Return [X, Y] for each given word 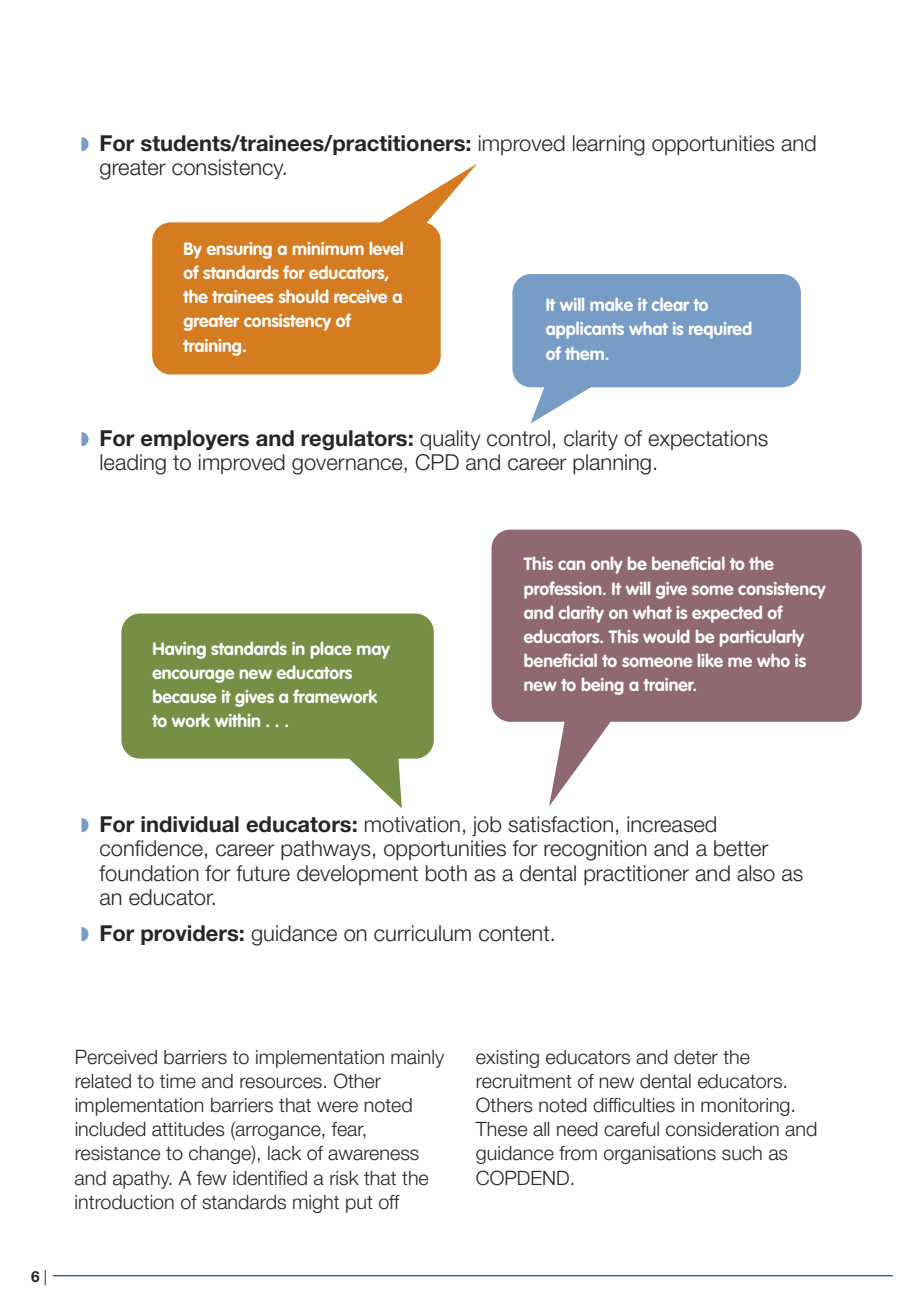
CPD [437, 462]
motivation [412, 824]
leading [133, 464]
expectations [708, 440]
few [211, 1178]
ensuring [239, 250]
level [386, 248]
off [389, 1202]
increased [671, 824]
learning [609, 145]
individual [190, 824]
